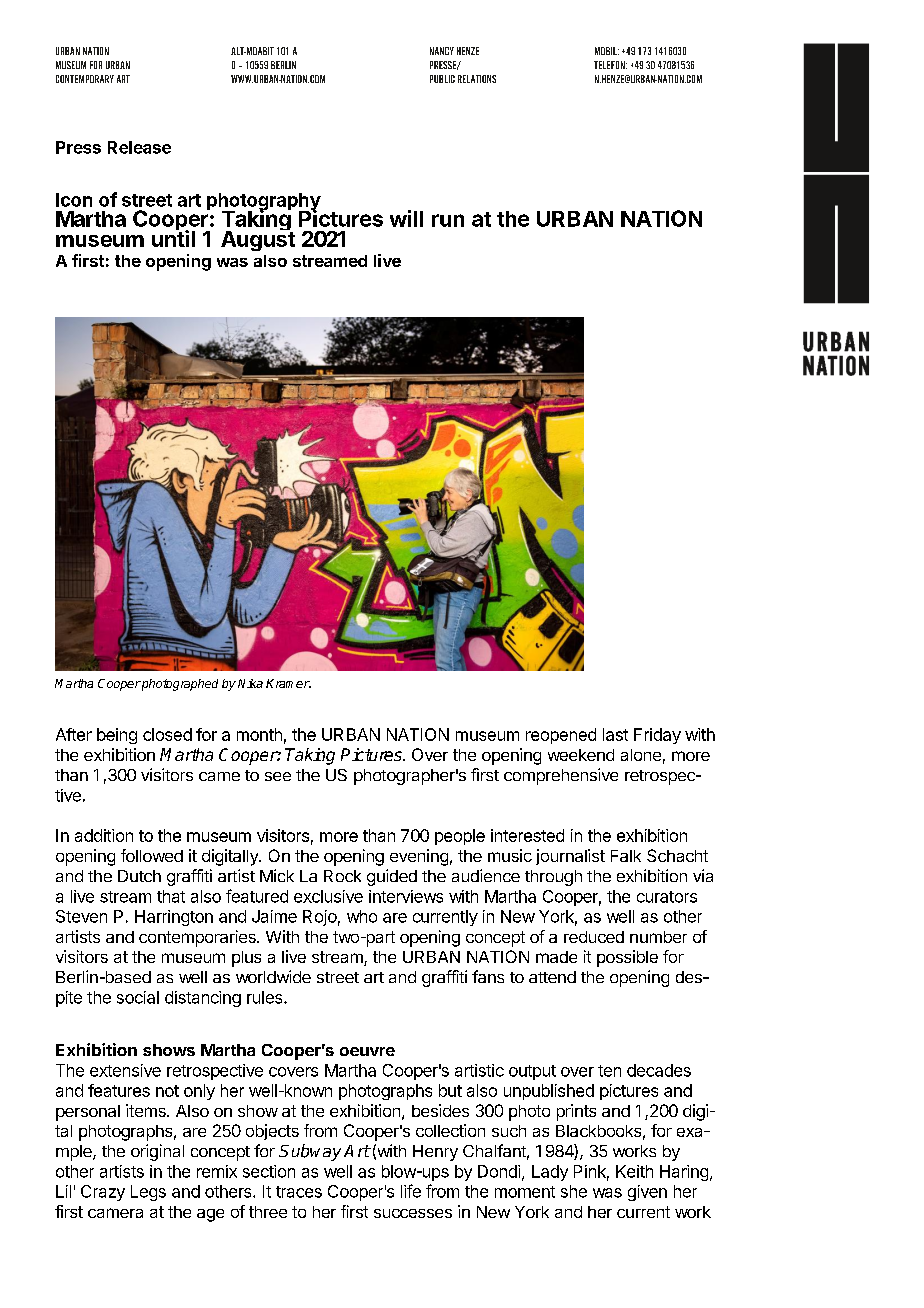 The height and width of the page is (1308, 924). Describe the element at coordinates (85, 79) in the page. I see `CONTEMPORARY` at that location.
